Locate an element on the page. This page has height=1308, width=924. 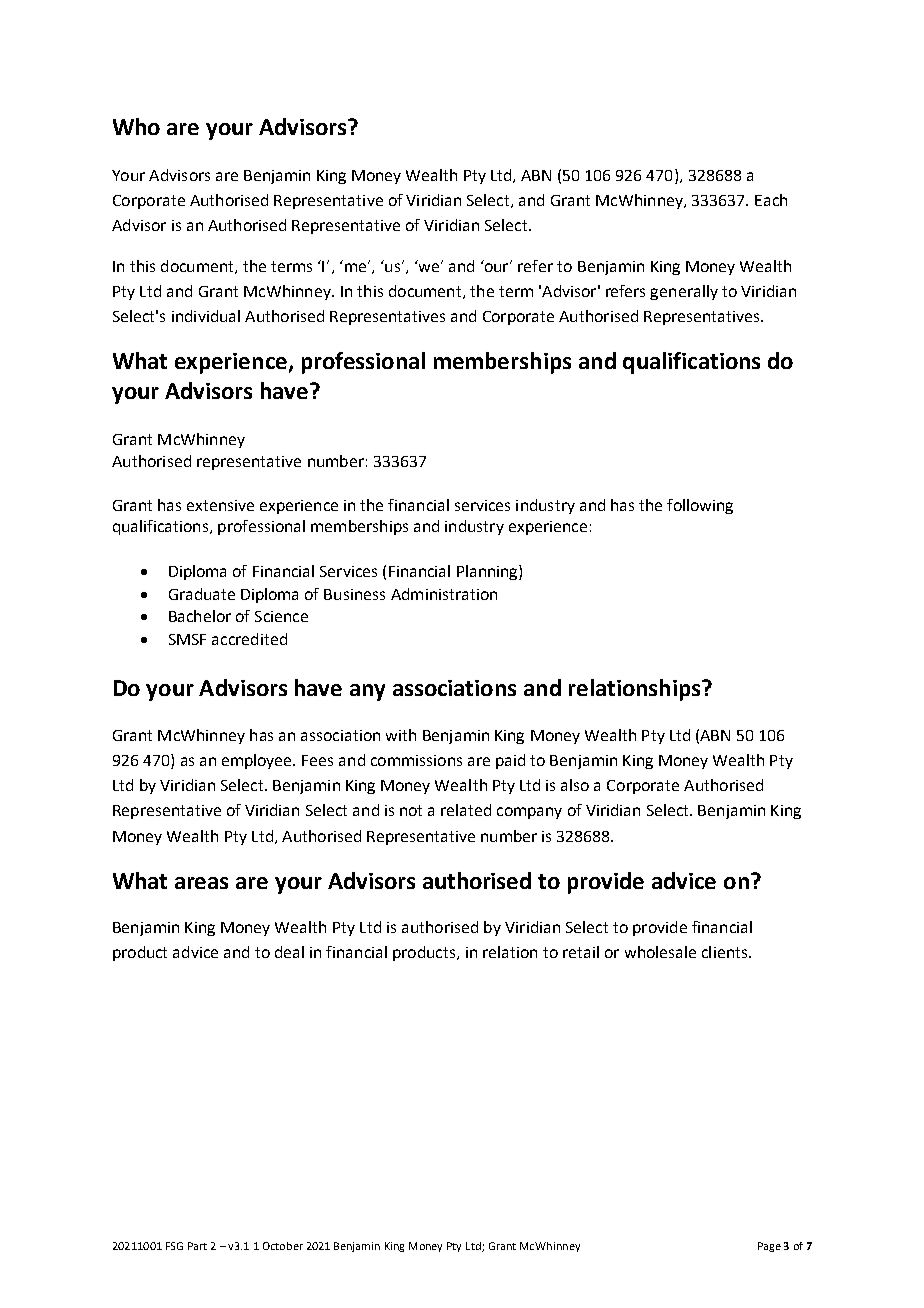
individual is located at coordinates (206, 316).
